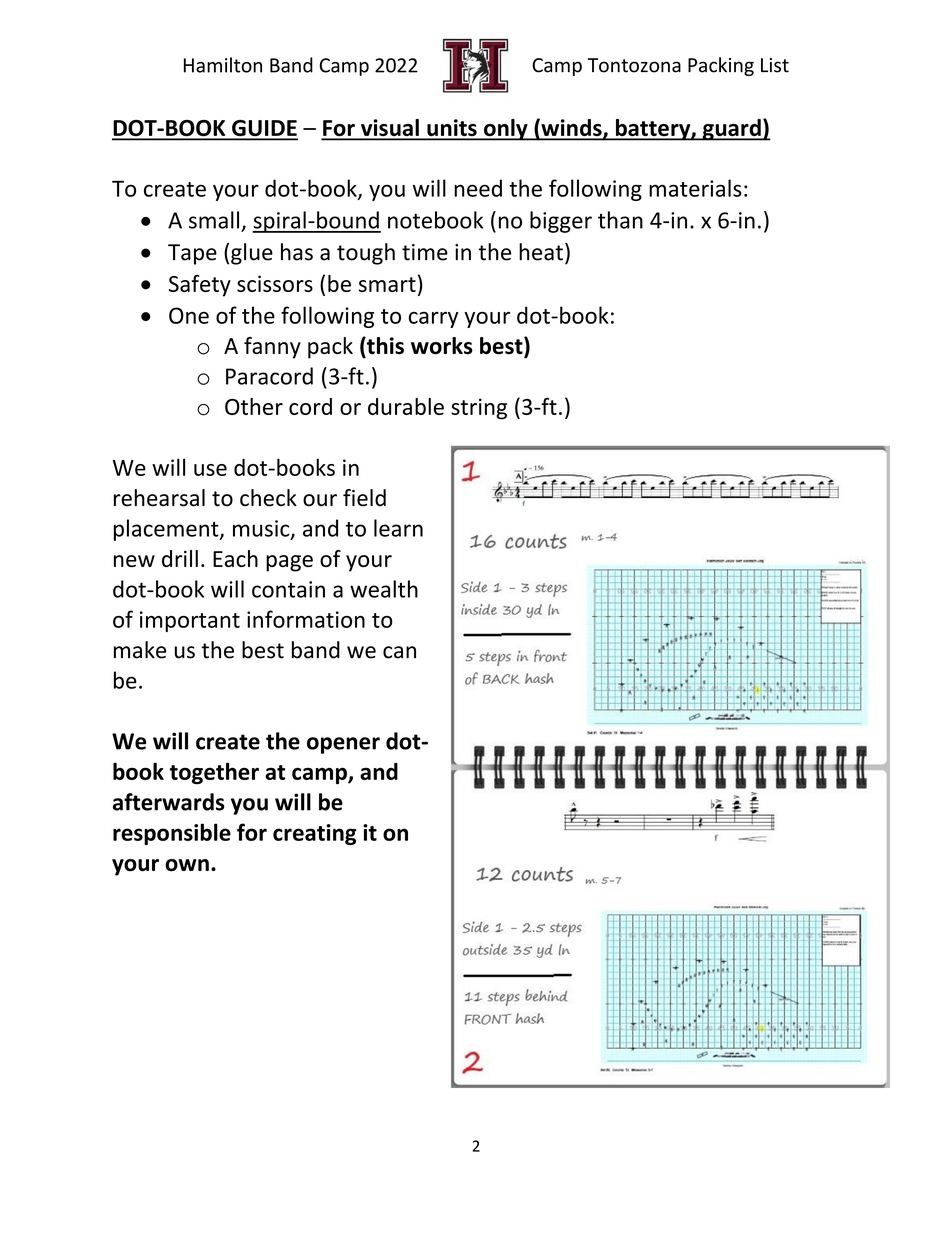 The height and width of the screenshot is (1233, 952). I want to click on guard, so click(731, 130).
